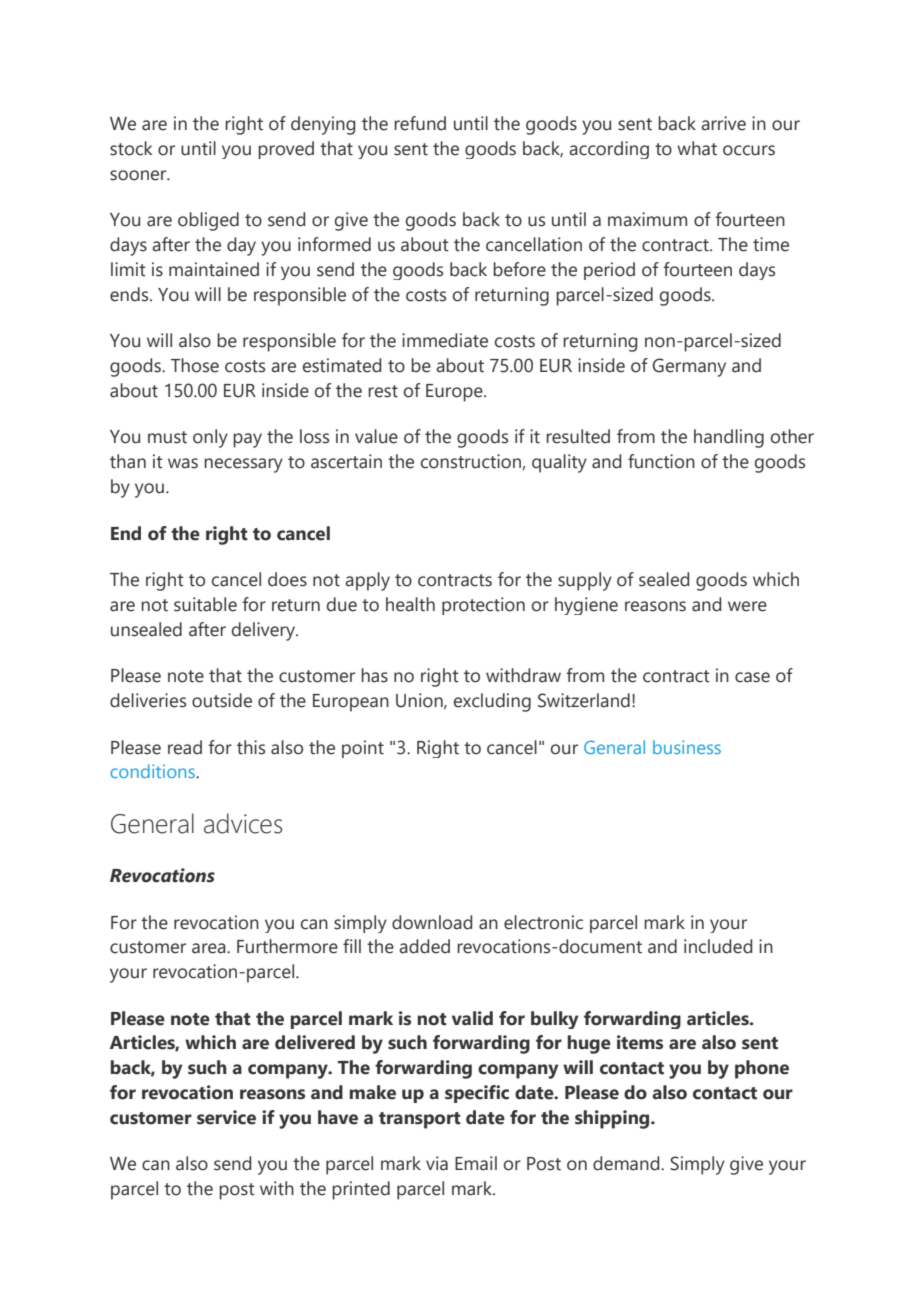 The image size is (924, 1308). I want to click on advices, so click(243, 823).
